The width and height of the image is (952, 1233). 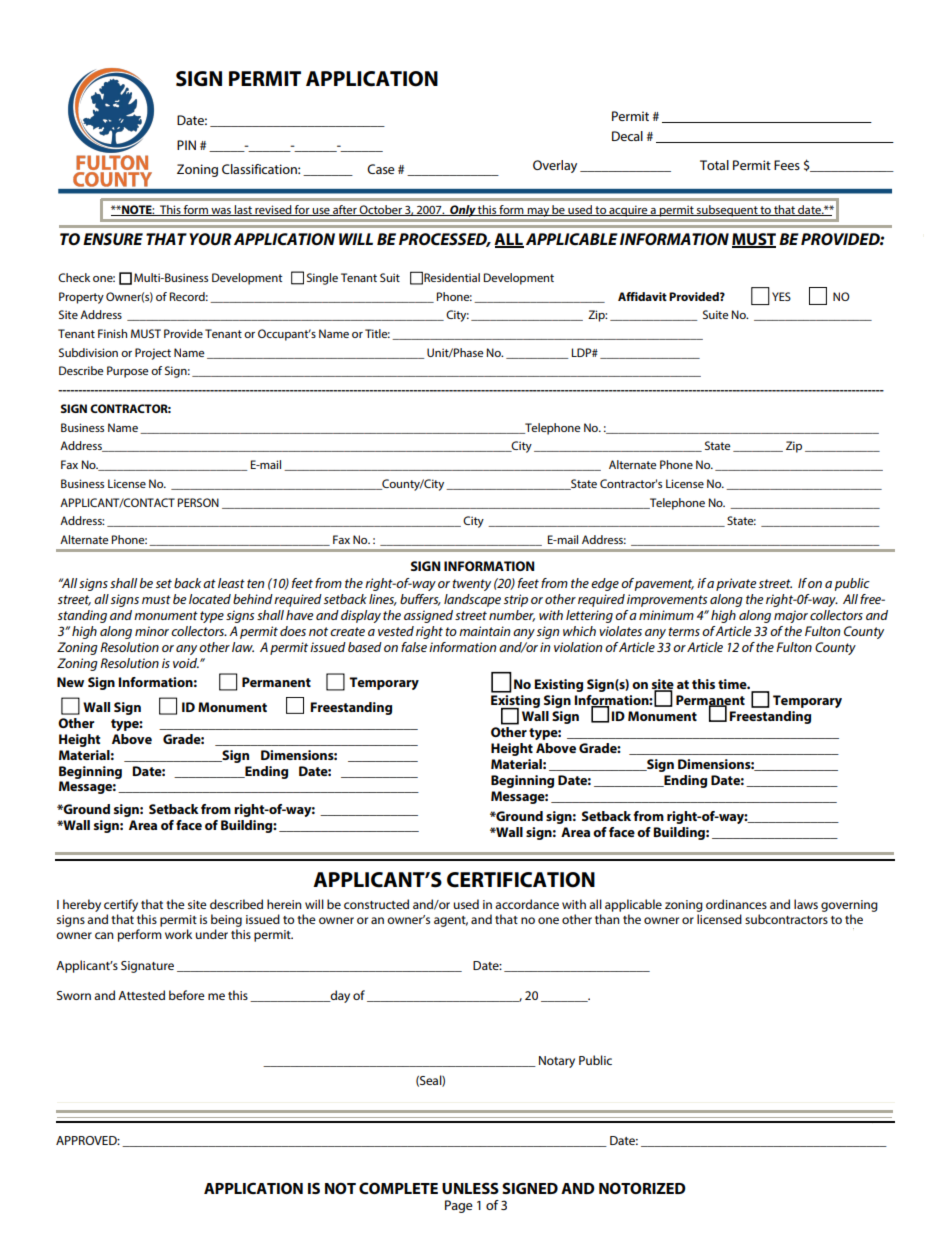 What do you see at coordinates (791, 616) in the image?
I see `major` at bounding box center [791, 616].
